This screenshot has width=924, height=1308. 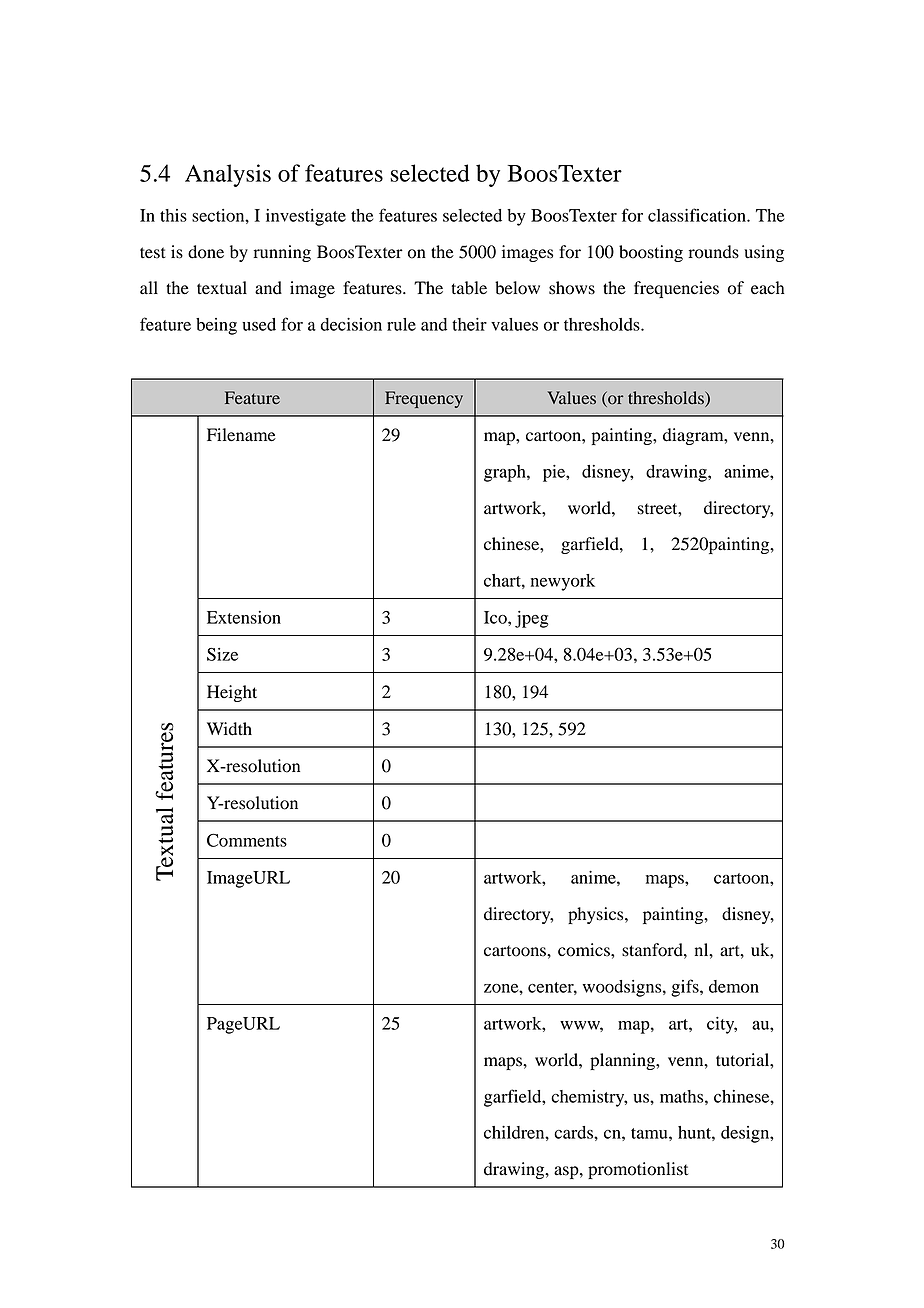 I want to click on table, so click(x=469, y=288).
